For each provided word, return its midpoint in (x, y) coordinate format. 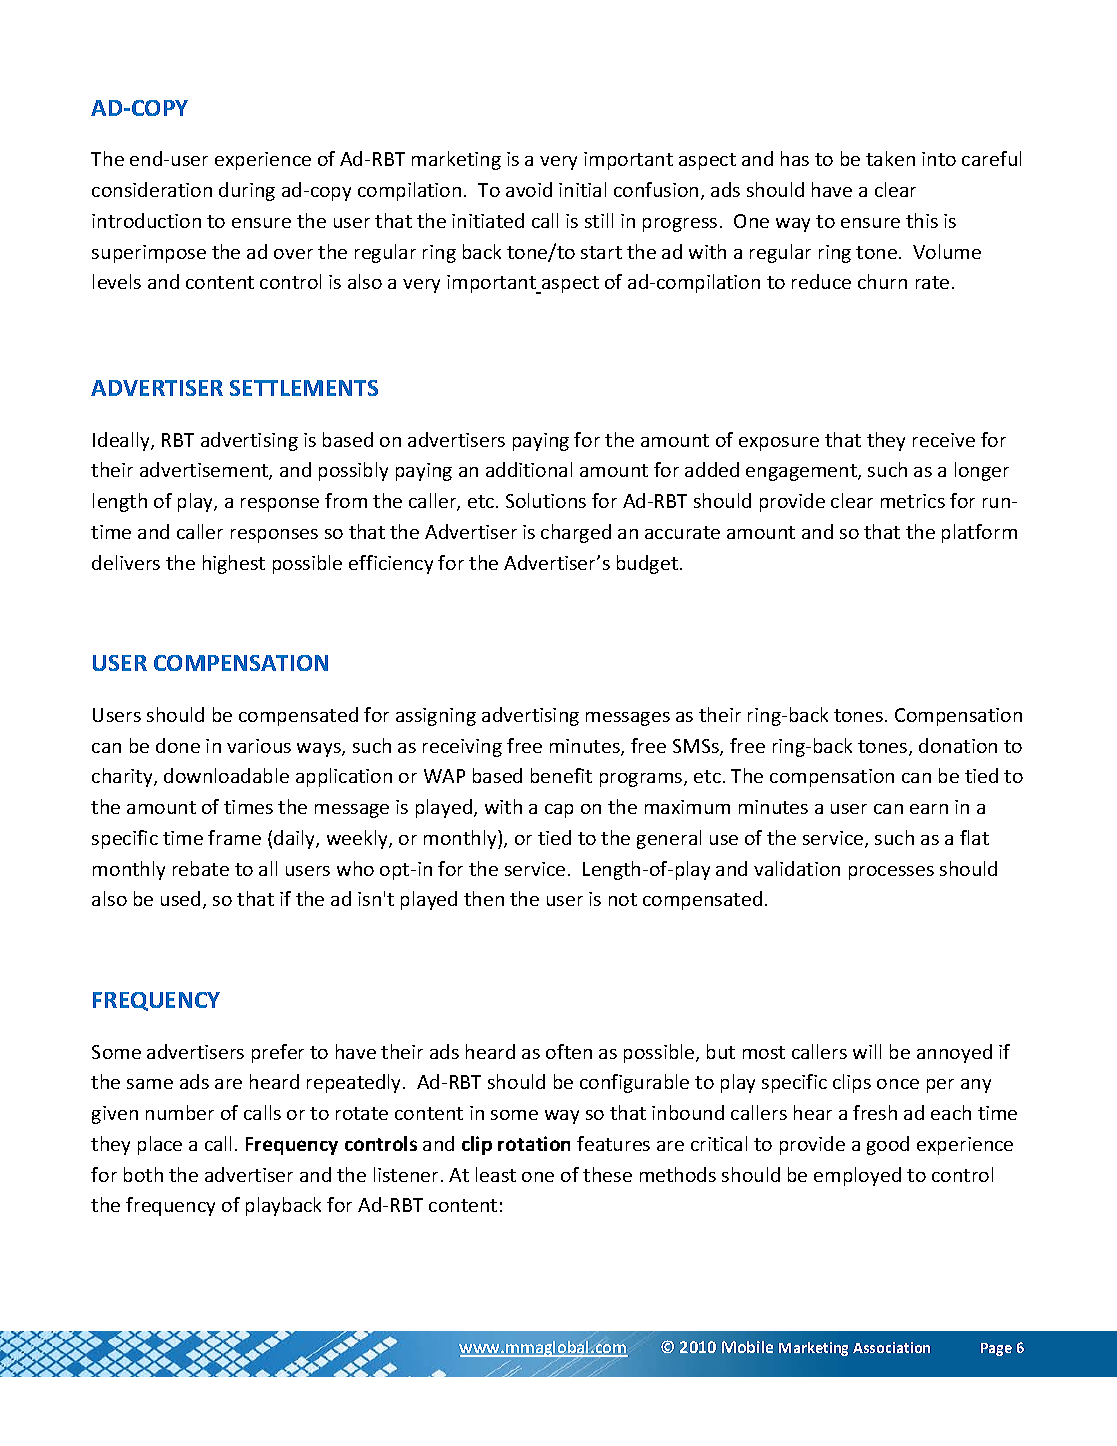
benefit (561, 775)
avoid (529, 189)
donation (958, 745)
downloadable (226, 775)
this (922, 220)
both (143, 1174)
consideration (152, 189)
